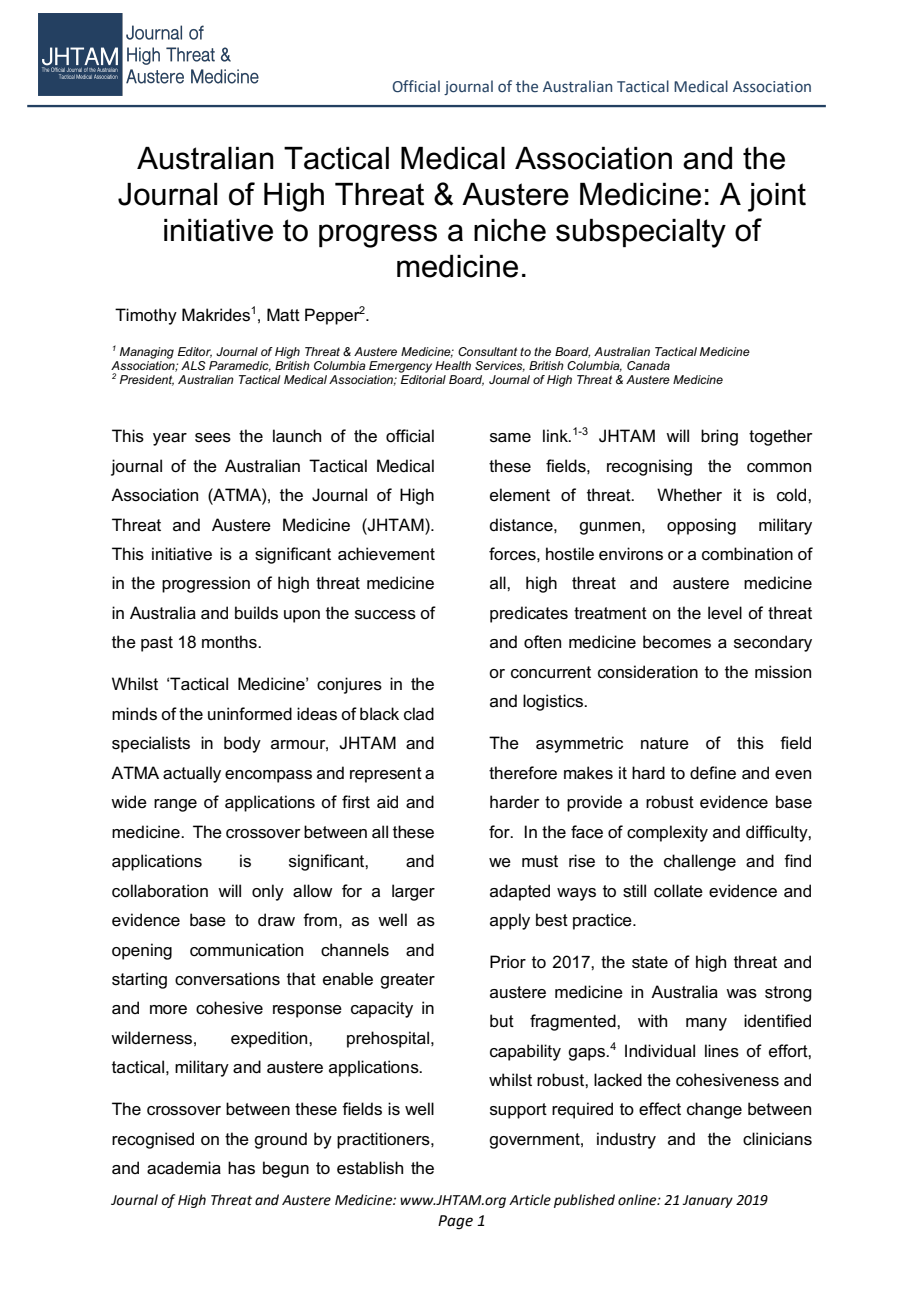  I want to click on January, so click(707, 1201).
